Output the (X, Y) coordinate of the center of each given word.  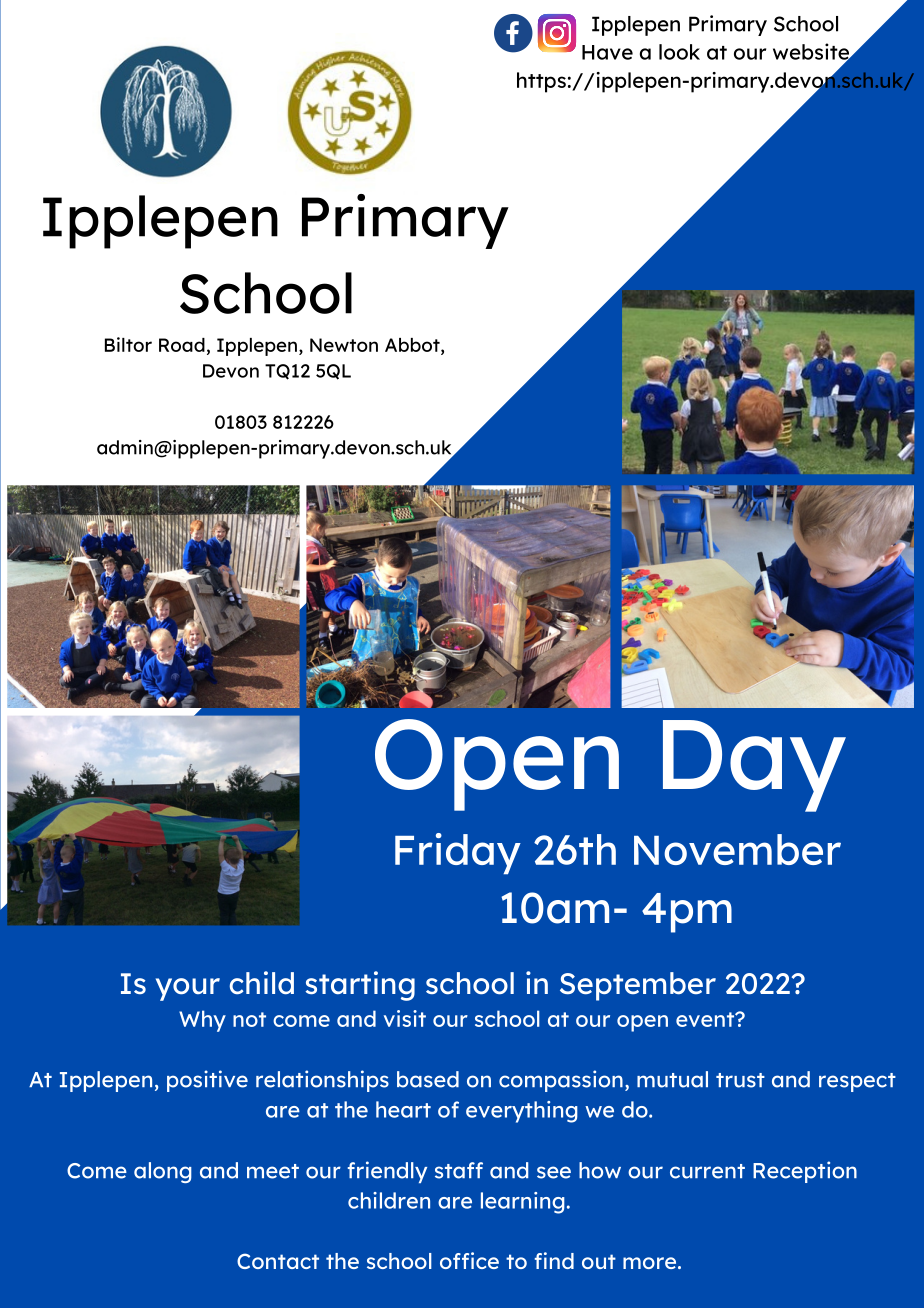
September (638, 986)
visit (405, 1018)
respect (857, 1082)
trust (740, 1080)
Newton (344, 345)
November (737, 849)
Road (182, 345)
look (679, 52)
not (249, 1019)
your (188, 989)
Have (607, 52)
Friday (458, 854)
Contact (278, 1261)
